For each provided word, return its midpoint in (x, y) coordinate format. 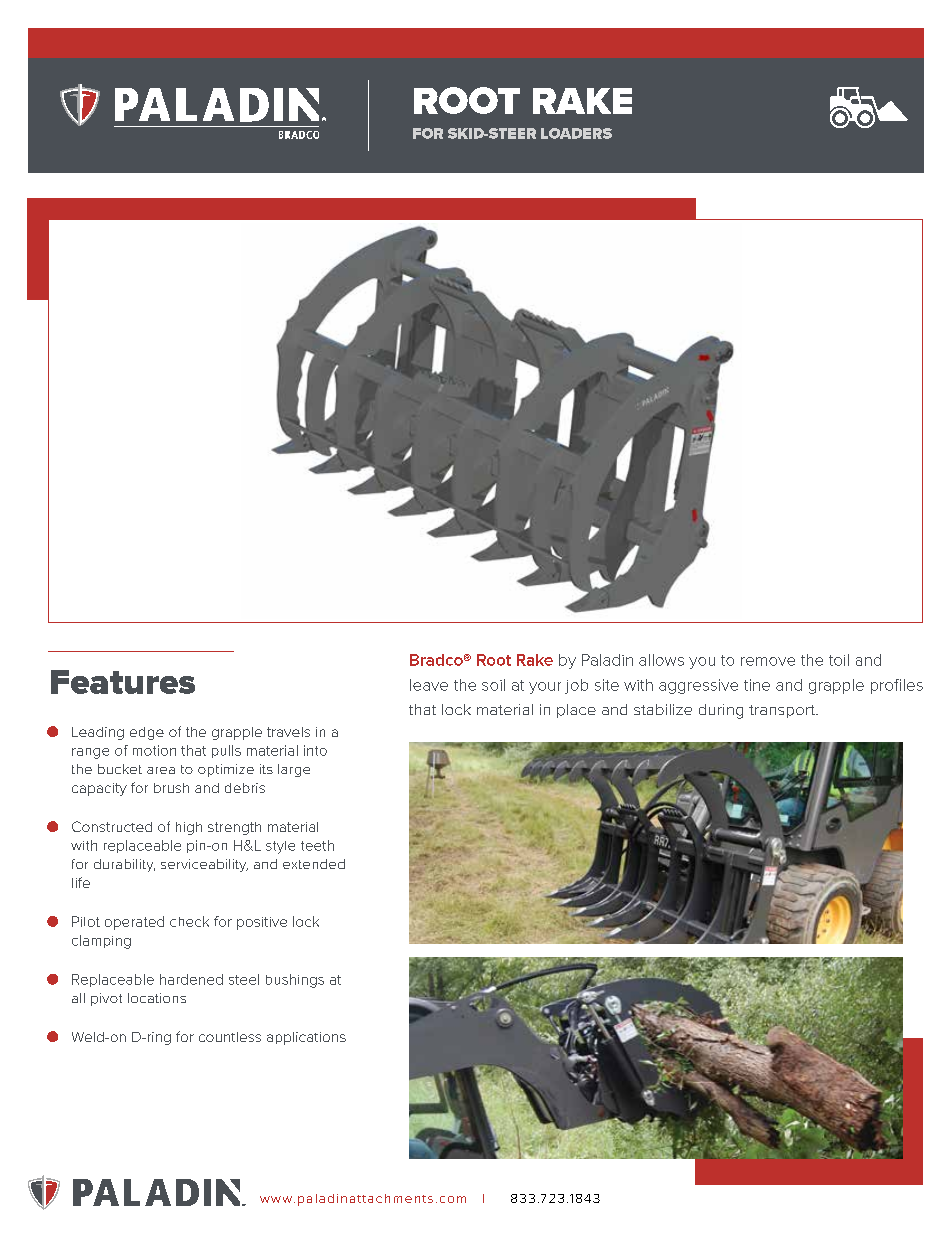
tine (757, 685)
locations (157, 998)
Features (123, 682)
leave (429, 685)
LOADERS (576, 133)
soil (493, 685)
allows (661, 660)
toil (839, 660)
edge (147, 733)
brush (171, 788)
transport (783, 711)
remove (768, 661)
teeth (317, 845)
